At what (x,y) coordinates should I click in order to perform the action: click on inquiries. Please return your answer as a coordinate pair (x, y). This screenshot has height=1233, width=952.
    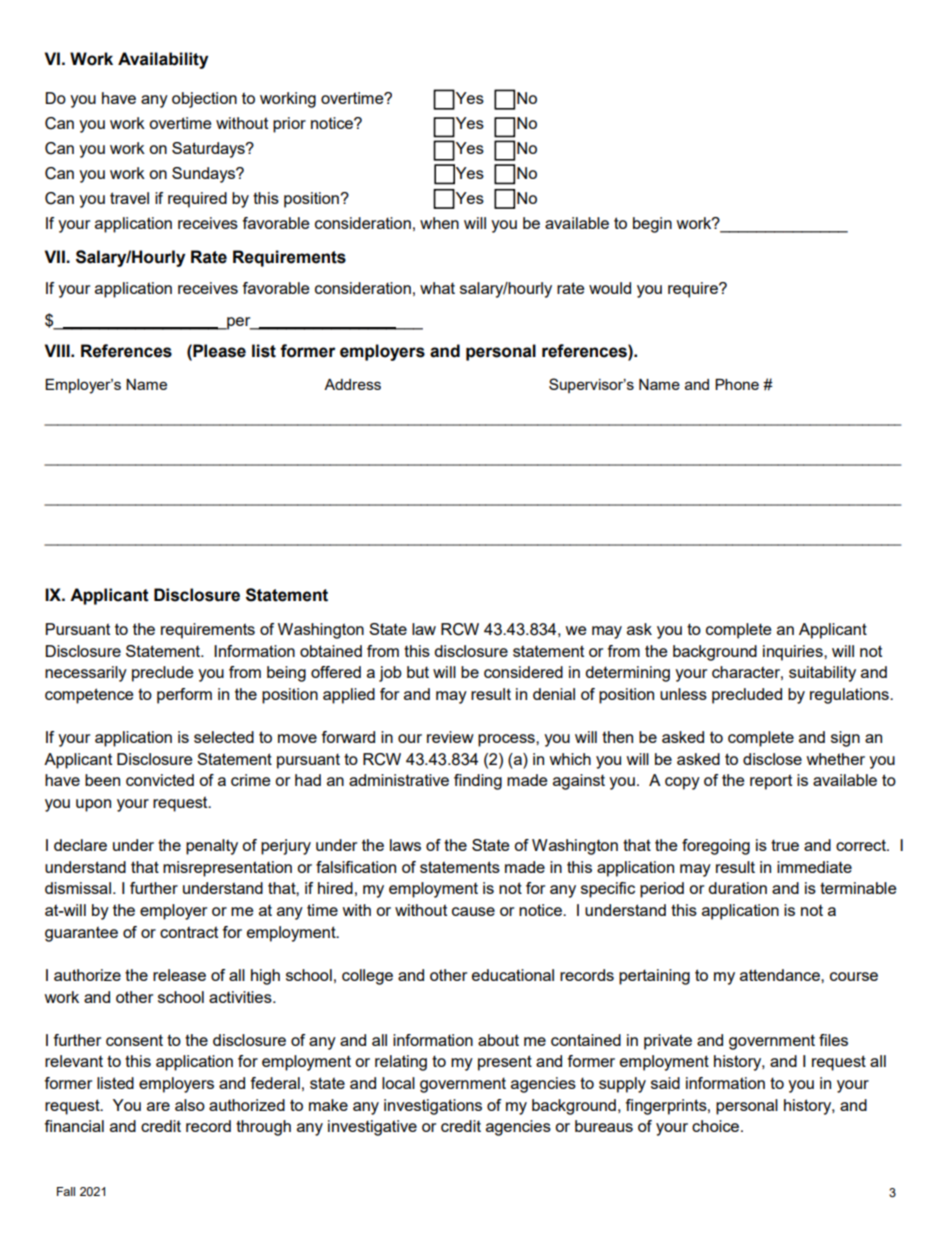
    Looking at the image, I should click on (794, 653).
